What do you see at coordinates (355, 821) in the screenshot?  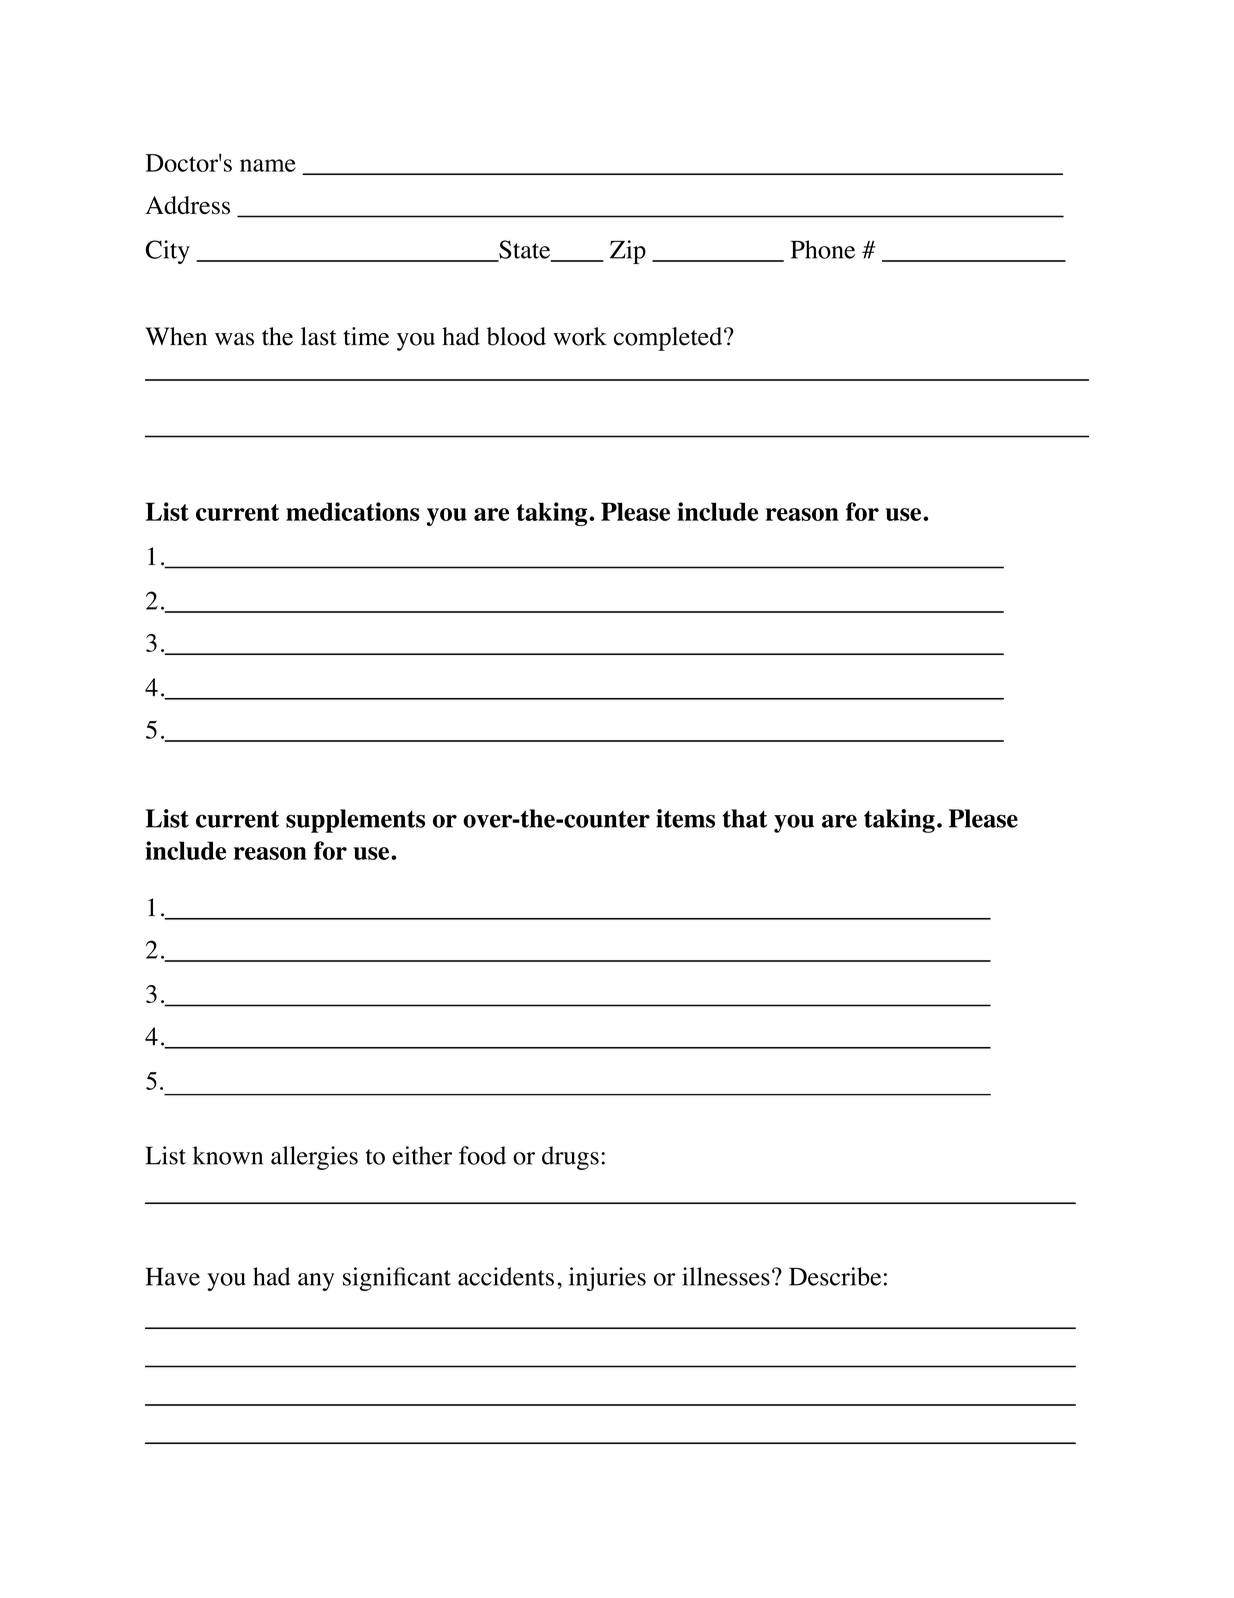 I see `supplements` at bounding box center [355, 821].
